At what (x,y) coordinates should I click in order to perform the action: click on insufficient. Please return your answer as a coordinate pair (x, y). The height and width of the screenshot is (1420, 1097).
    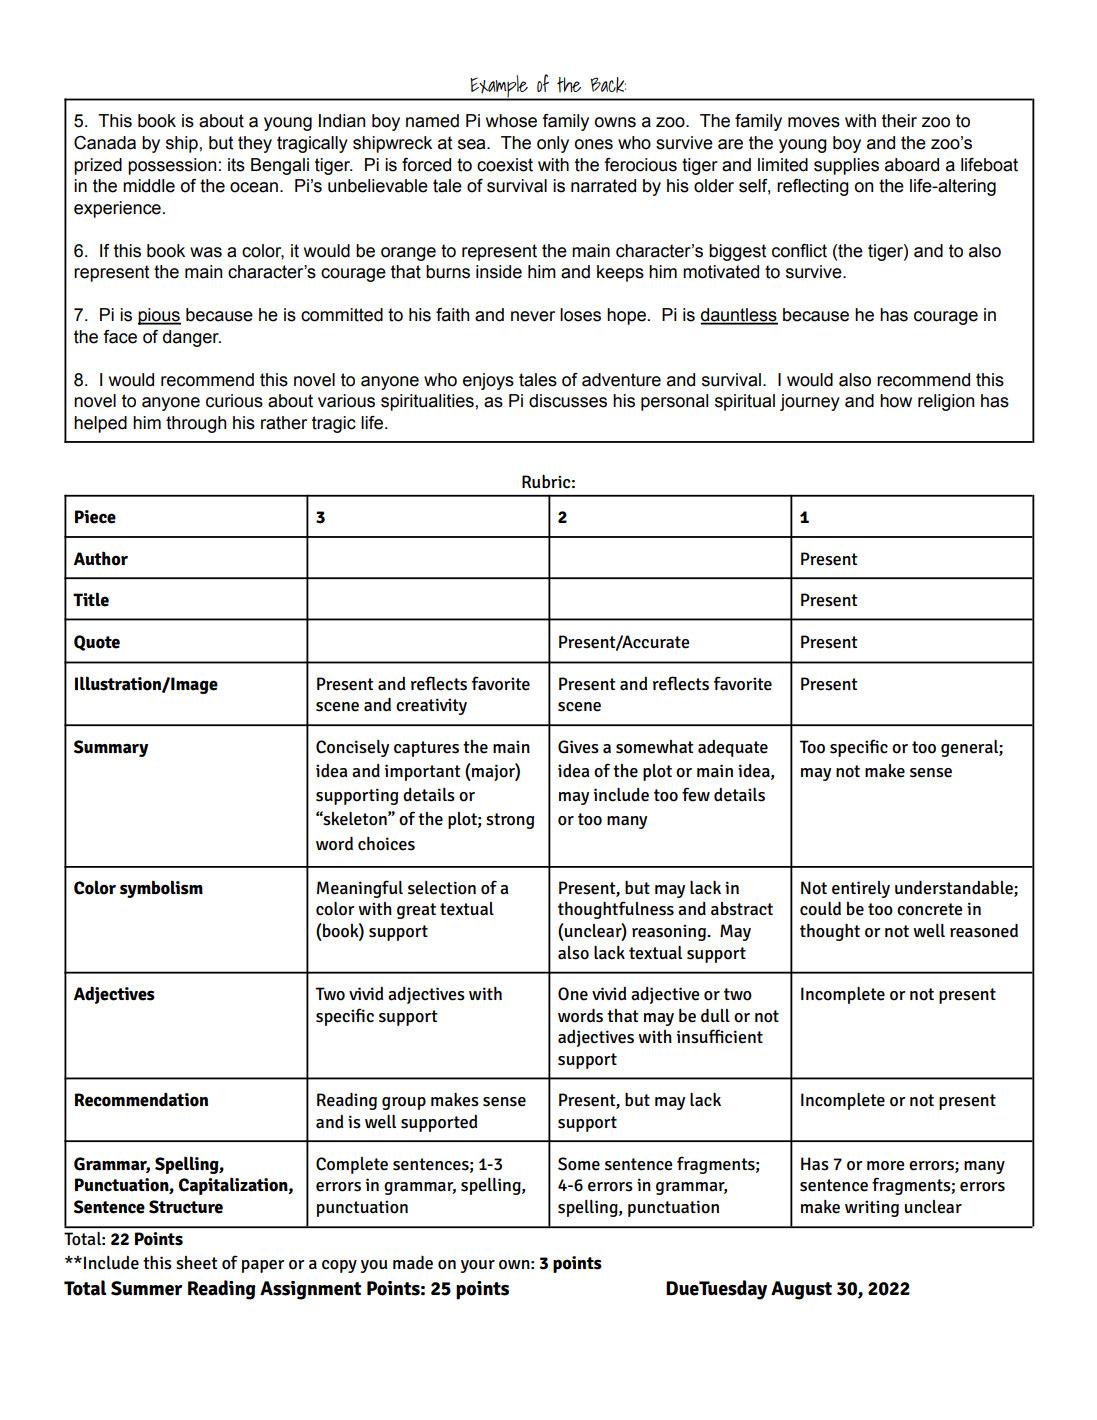
    Looking at the image, I should click on (720, 1036).
